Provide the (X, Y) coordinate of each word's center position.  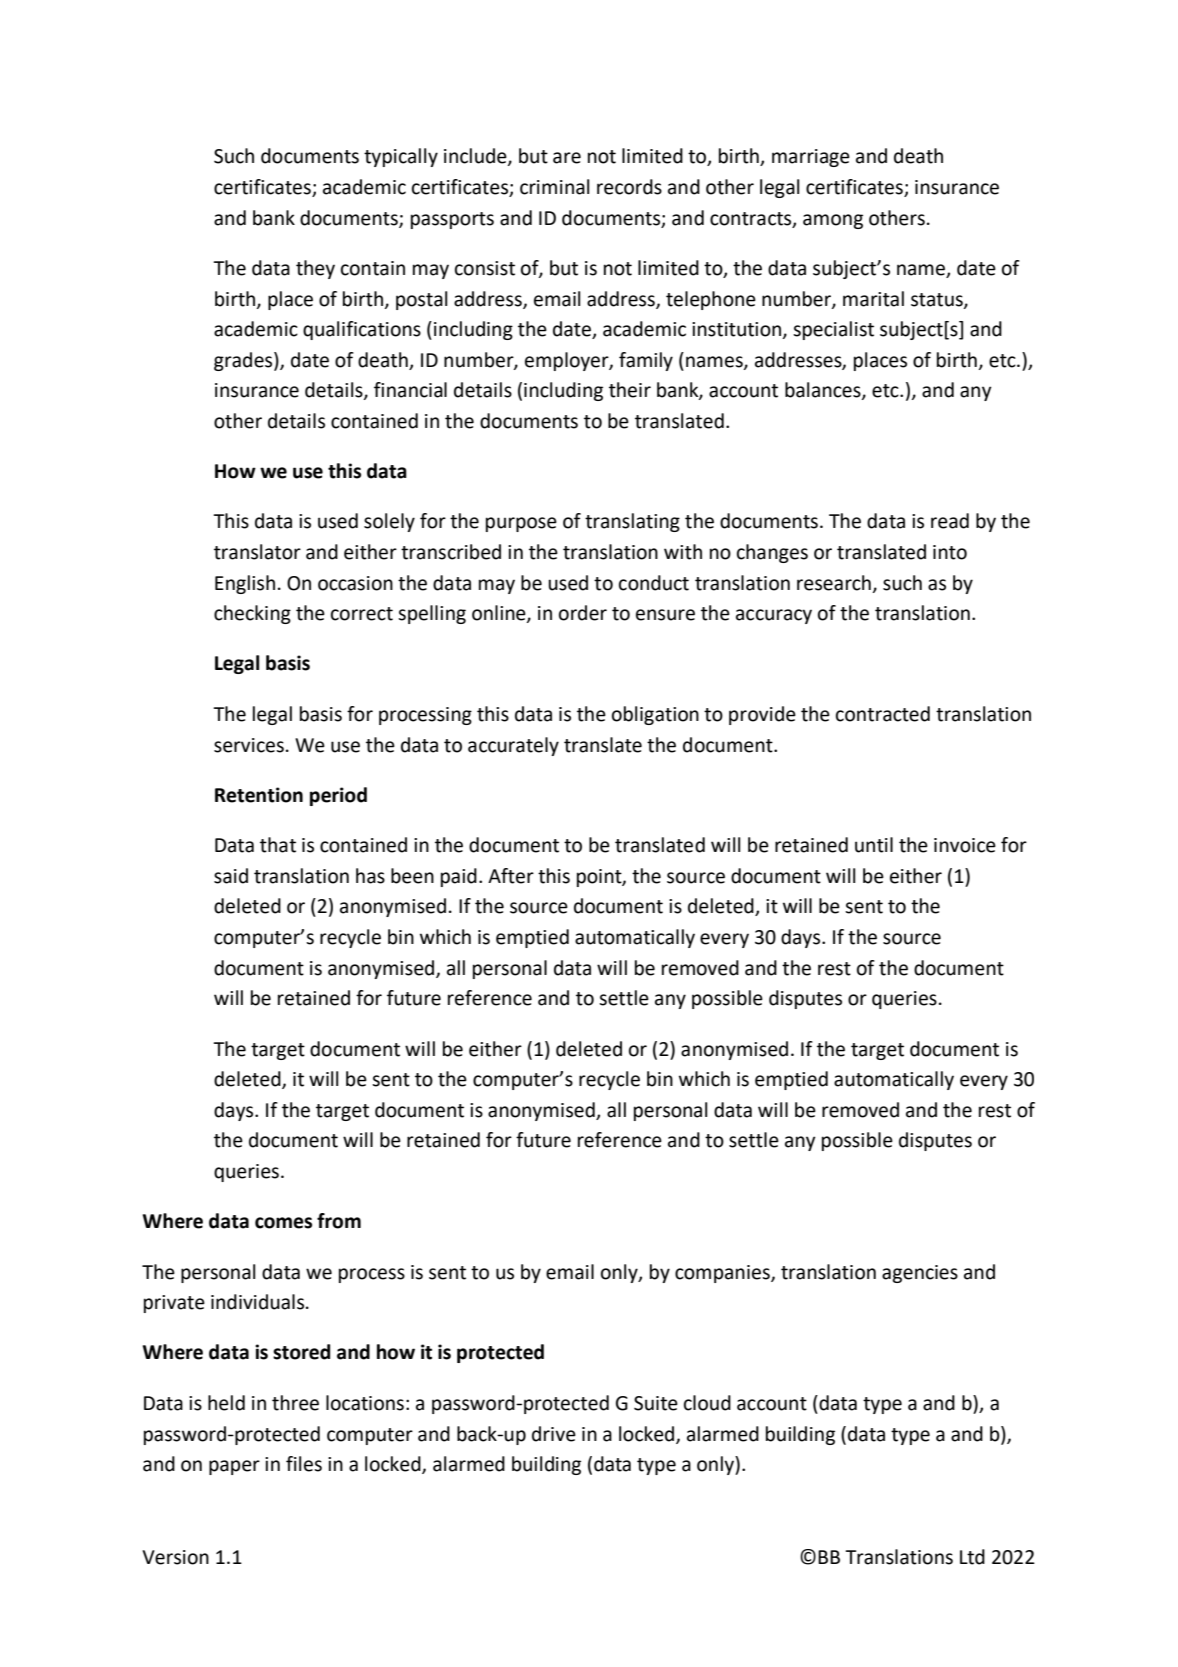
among (833, 221)
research (834, 583)
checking (252, 614)
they (315, 269)
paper (234, 1467)
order (583, 613)
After (511, 876)
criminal (554, 187)
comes (283, 1223)
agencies (920, 1274)
